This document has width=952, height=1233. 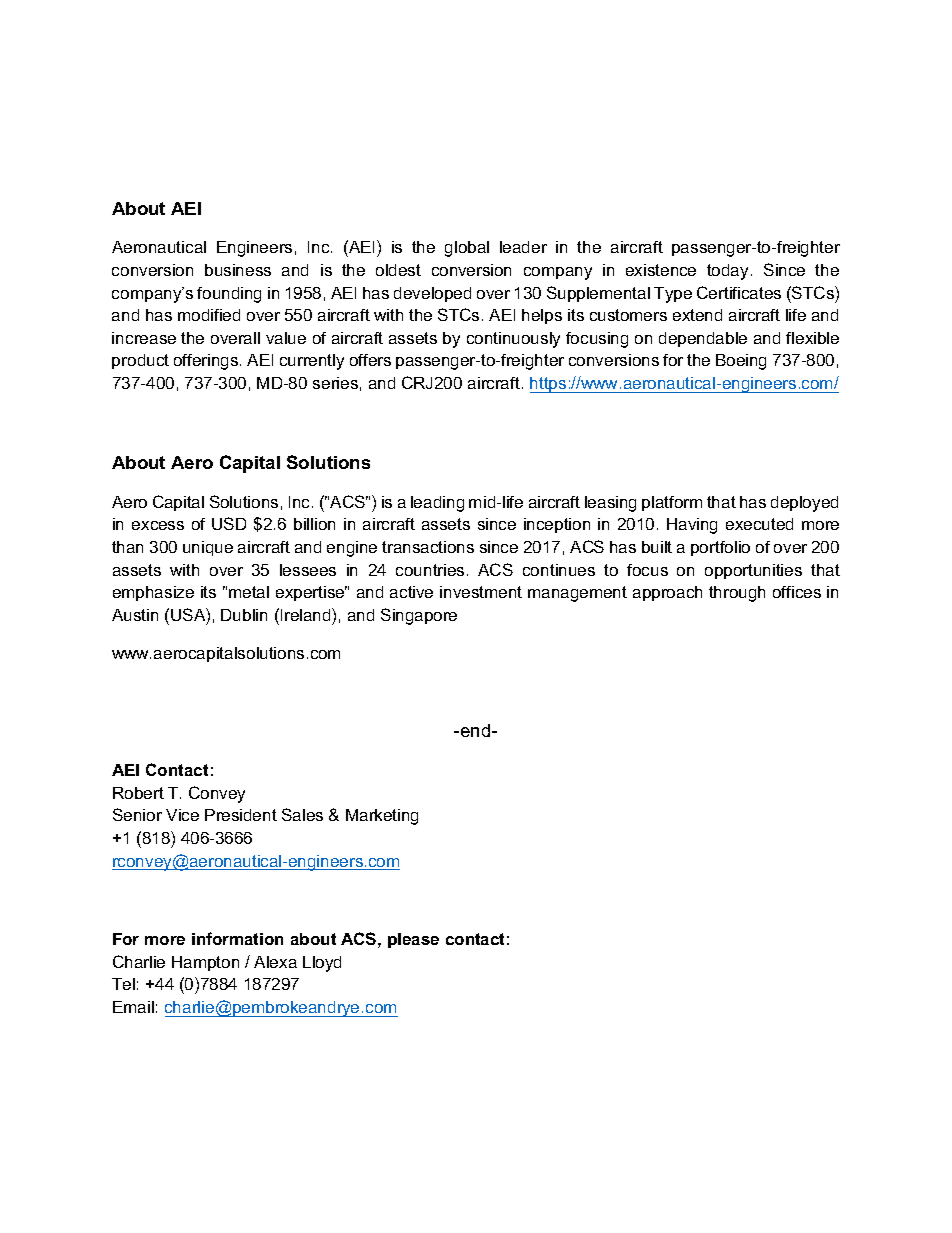 I want to click on Marketing, so click(x=382, y=817).
